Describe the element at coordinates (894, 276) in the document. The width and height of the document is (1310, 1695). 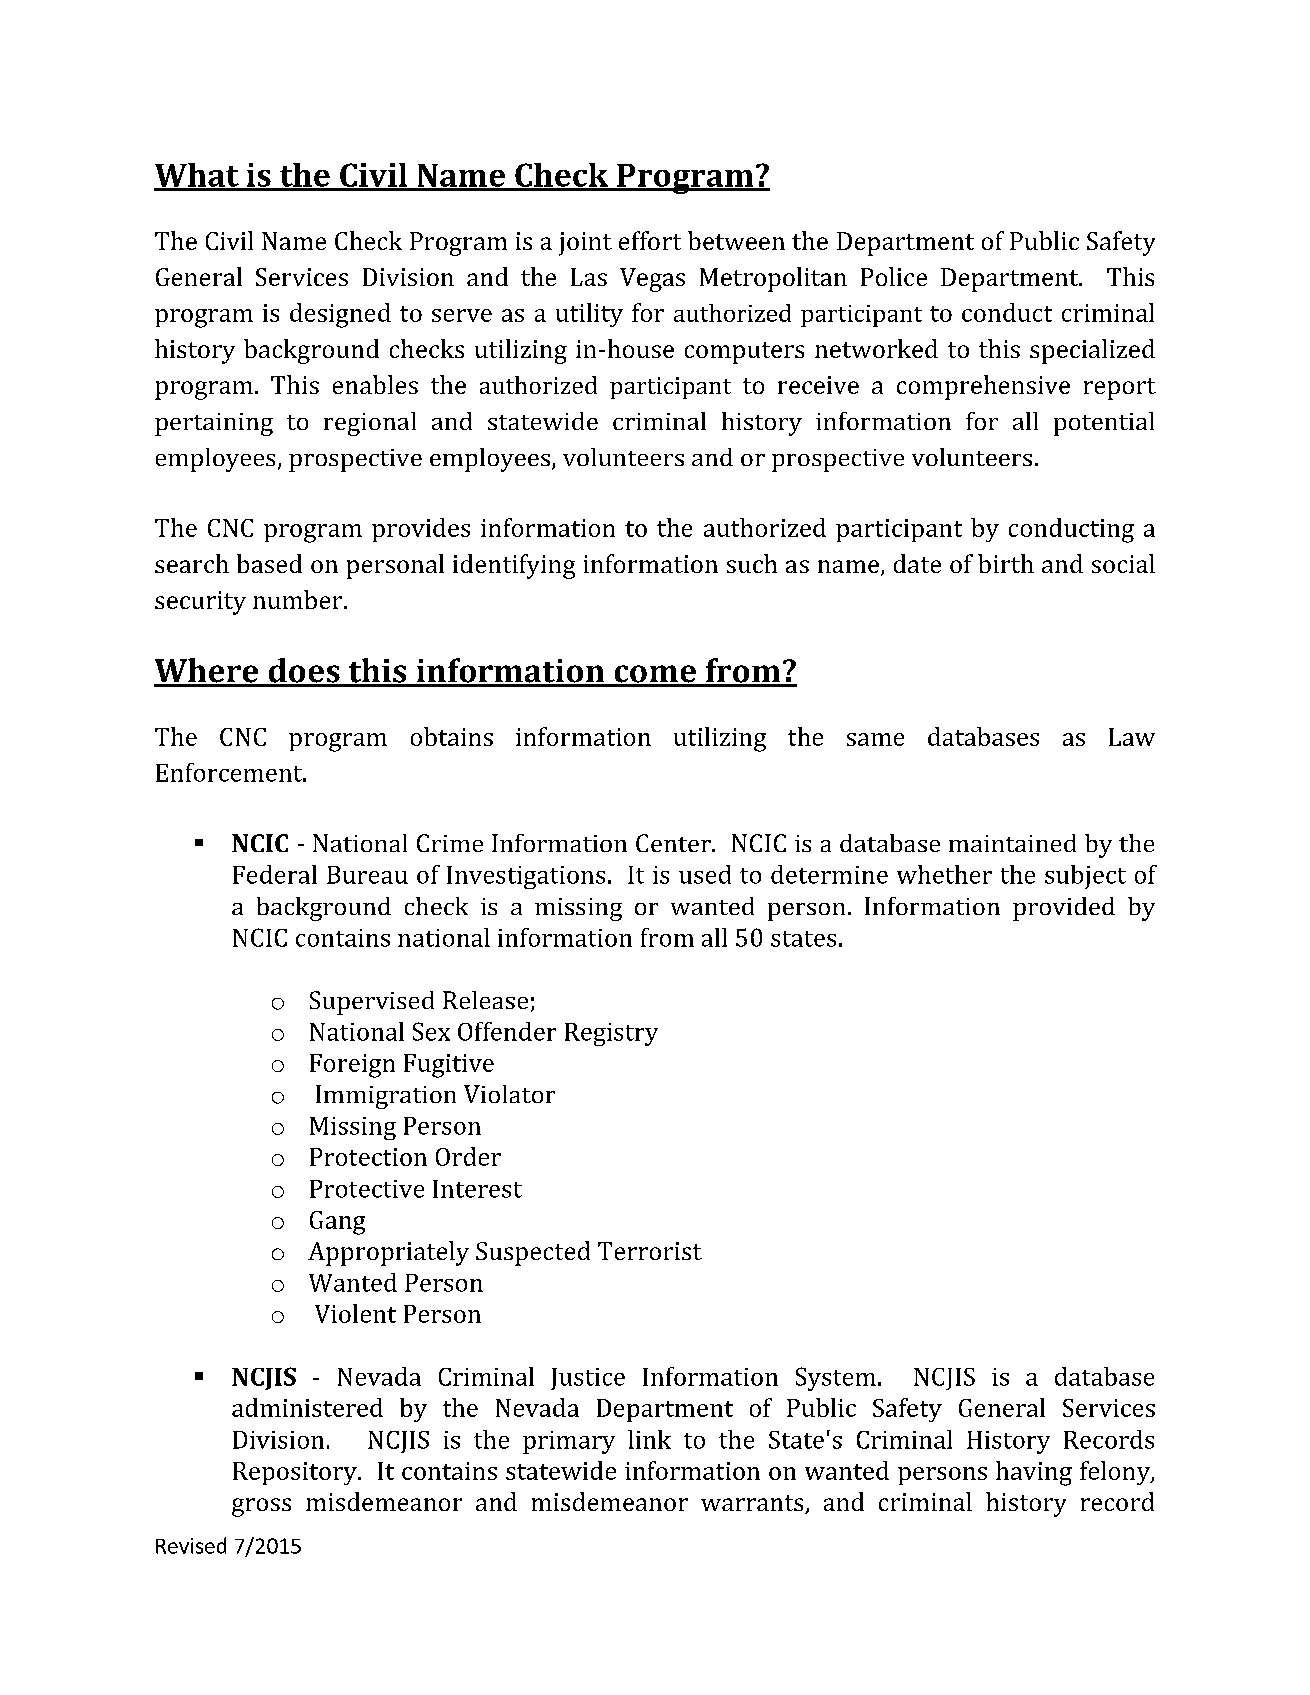
I see `Police` at that location.
